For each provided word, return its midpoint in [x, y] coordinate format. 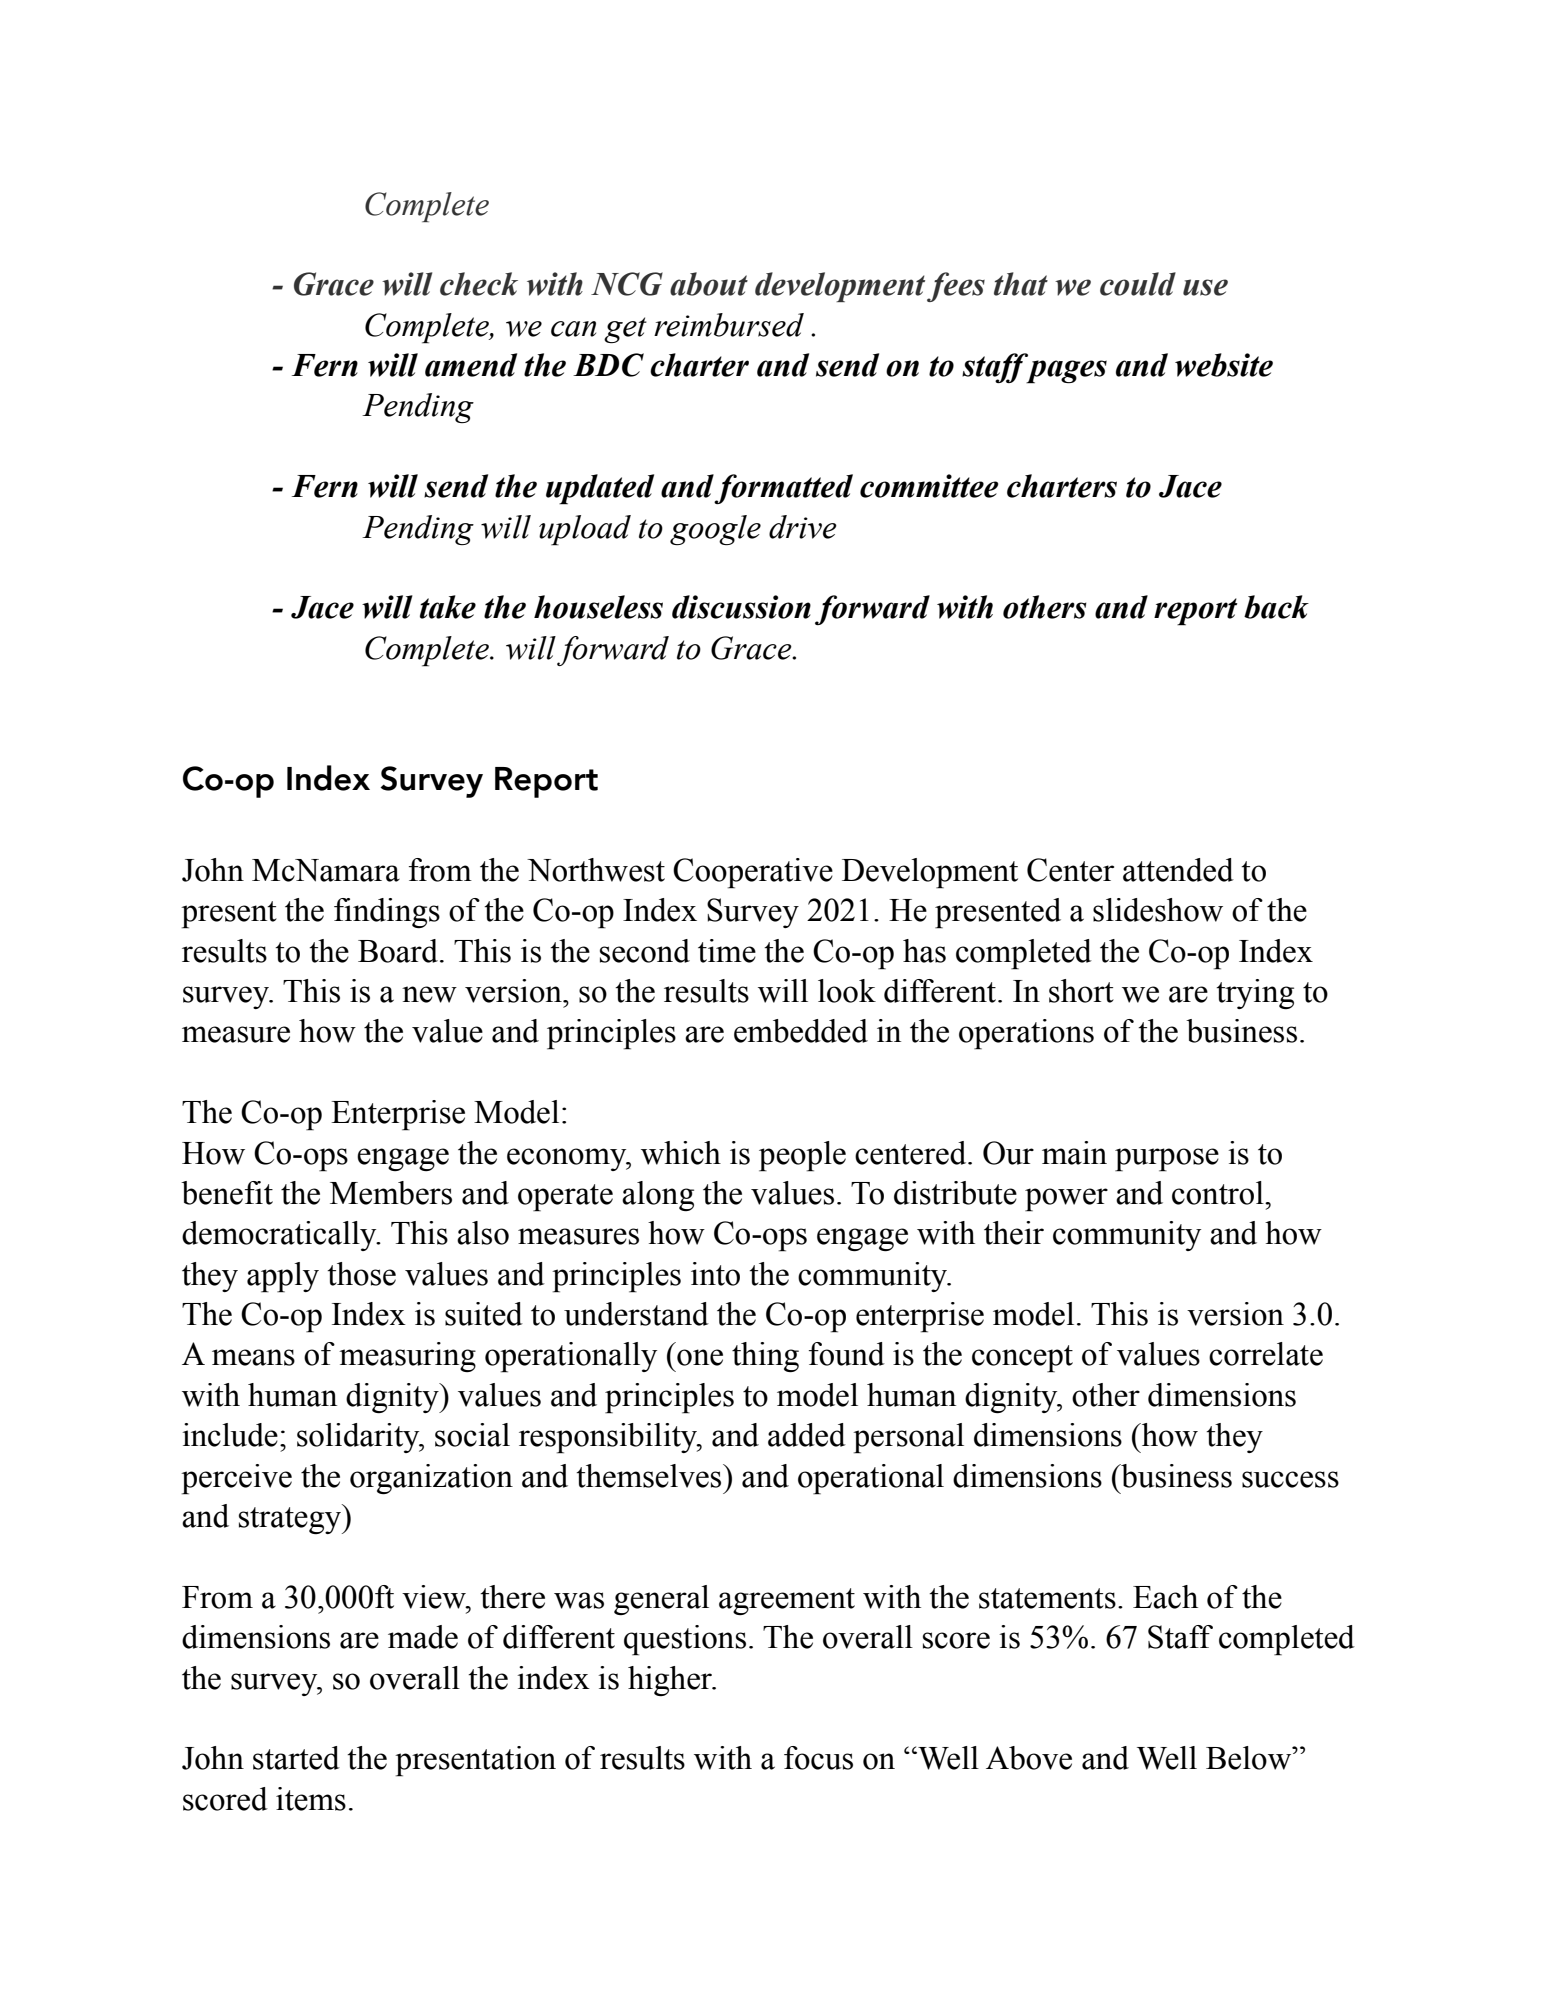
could [1138, 284]
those [361, 1274]
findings [387, 913]
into [715, 1274]
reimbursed [729, 325]
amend [471, 365]
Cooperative [753, 873]
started [296, 1758]
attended [1178, 870]
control [1219, 1193]
